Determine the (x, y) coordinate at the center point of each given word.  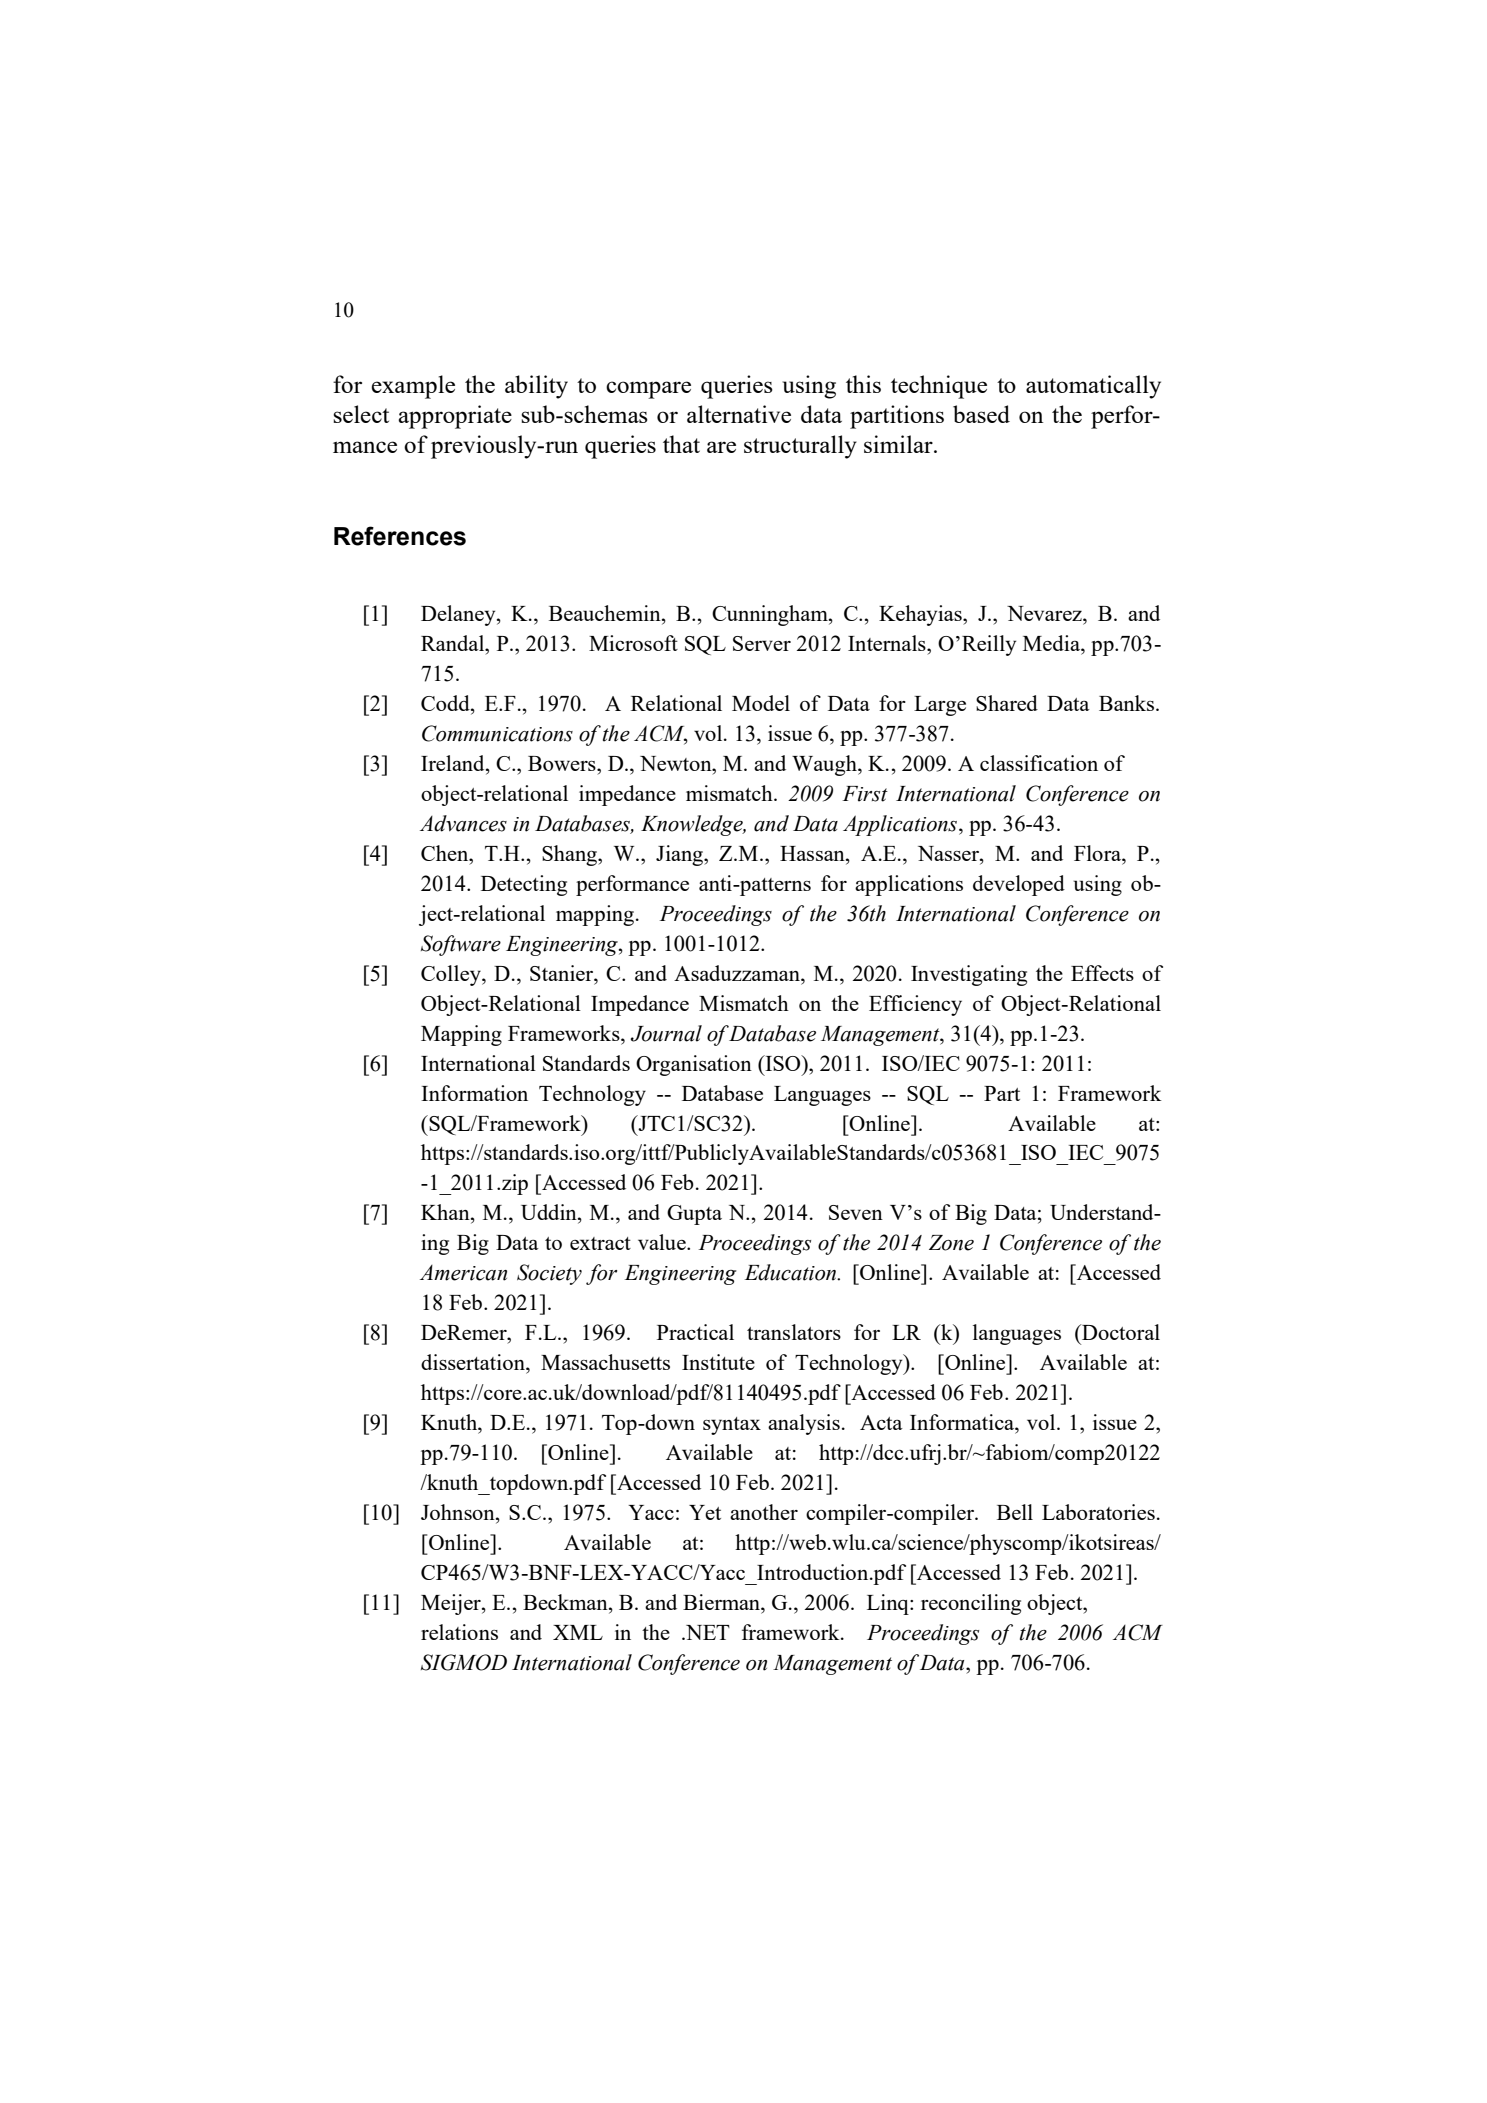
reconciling (971, 1604)
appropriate (455, 417)
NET (707, 1632)
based (981, 414)
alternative (739, 414)
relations (459, 1632)
